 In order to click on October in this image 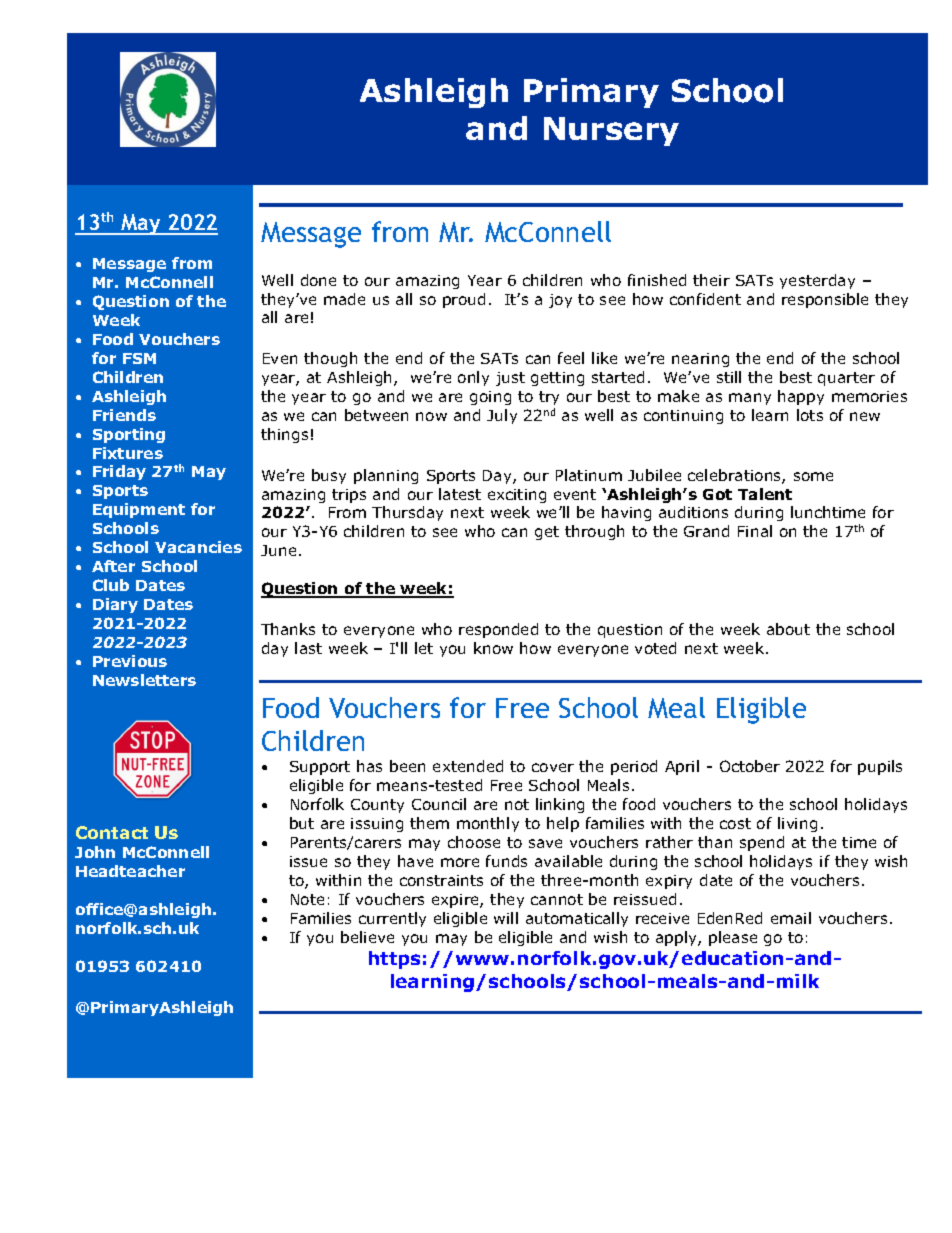, I will do `click(750, 766)`.
